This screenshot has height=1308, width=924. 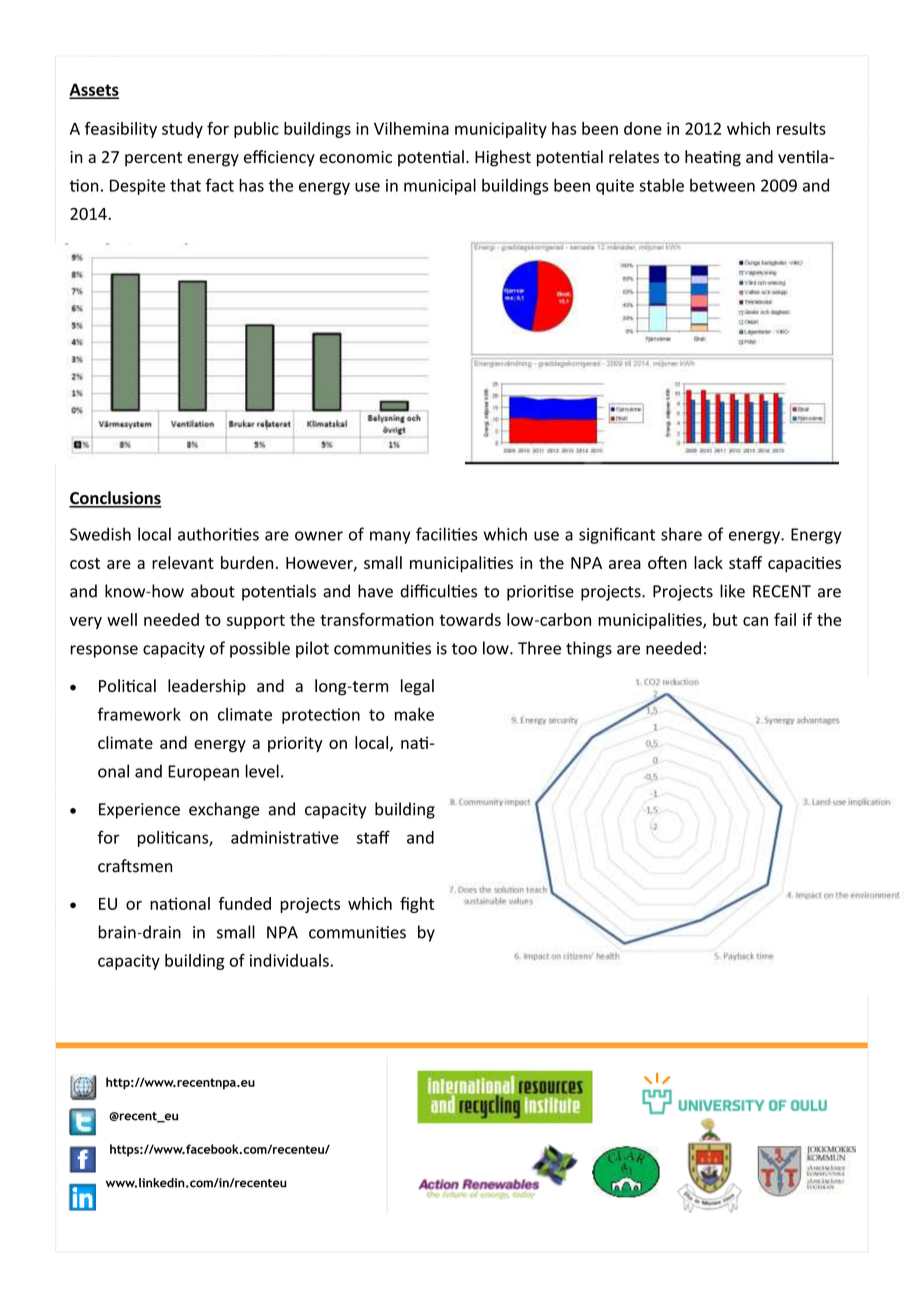 I want to click on Highest, so click(x=503, y=158).
